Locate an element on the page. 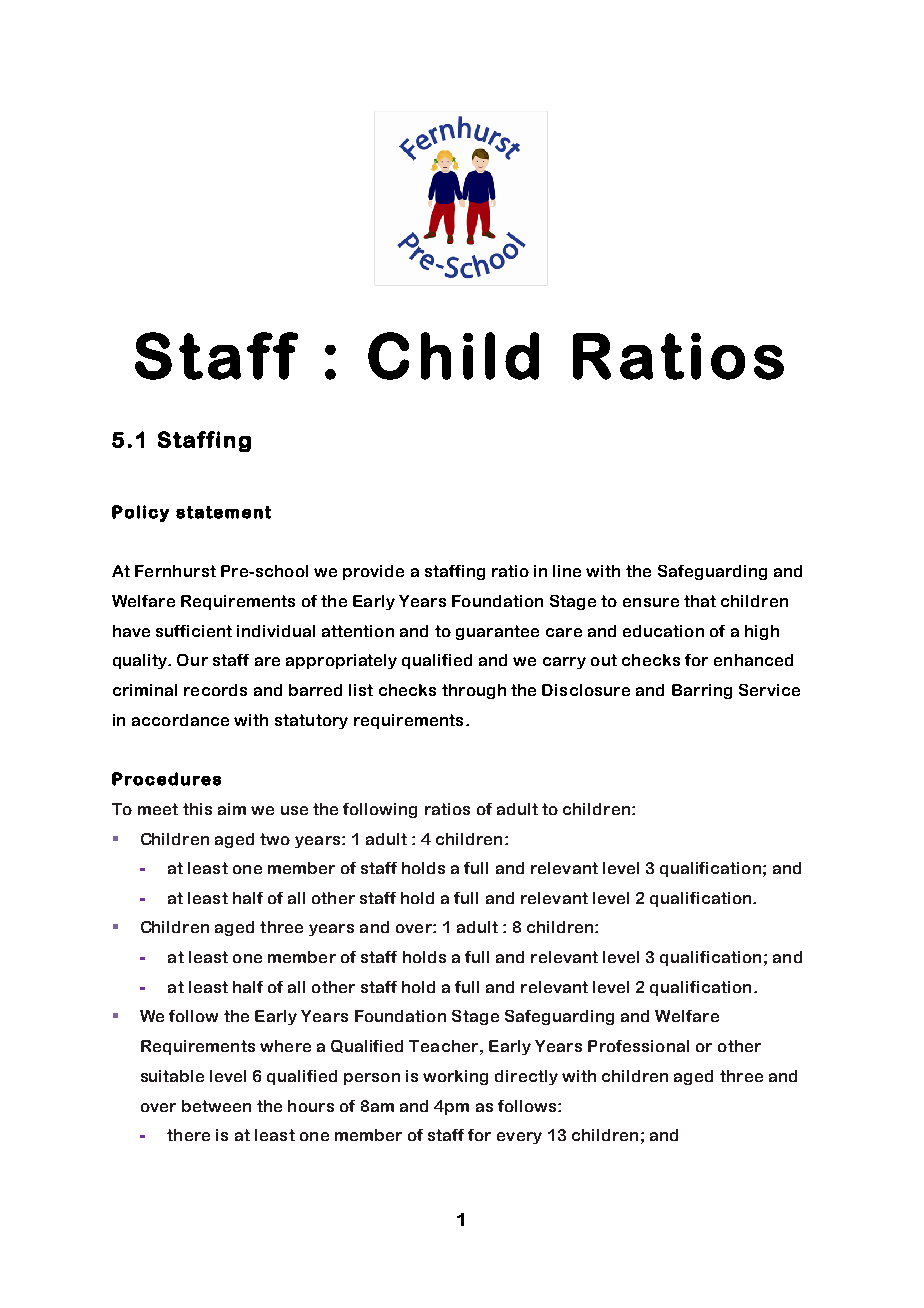 Image resolution: width=924 pixels, height=1308 pixels. that is located at coordinates (700, 601).
